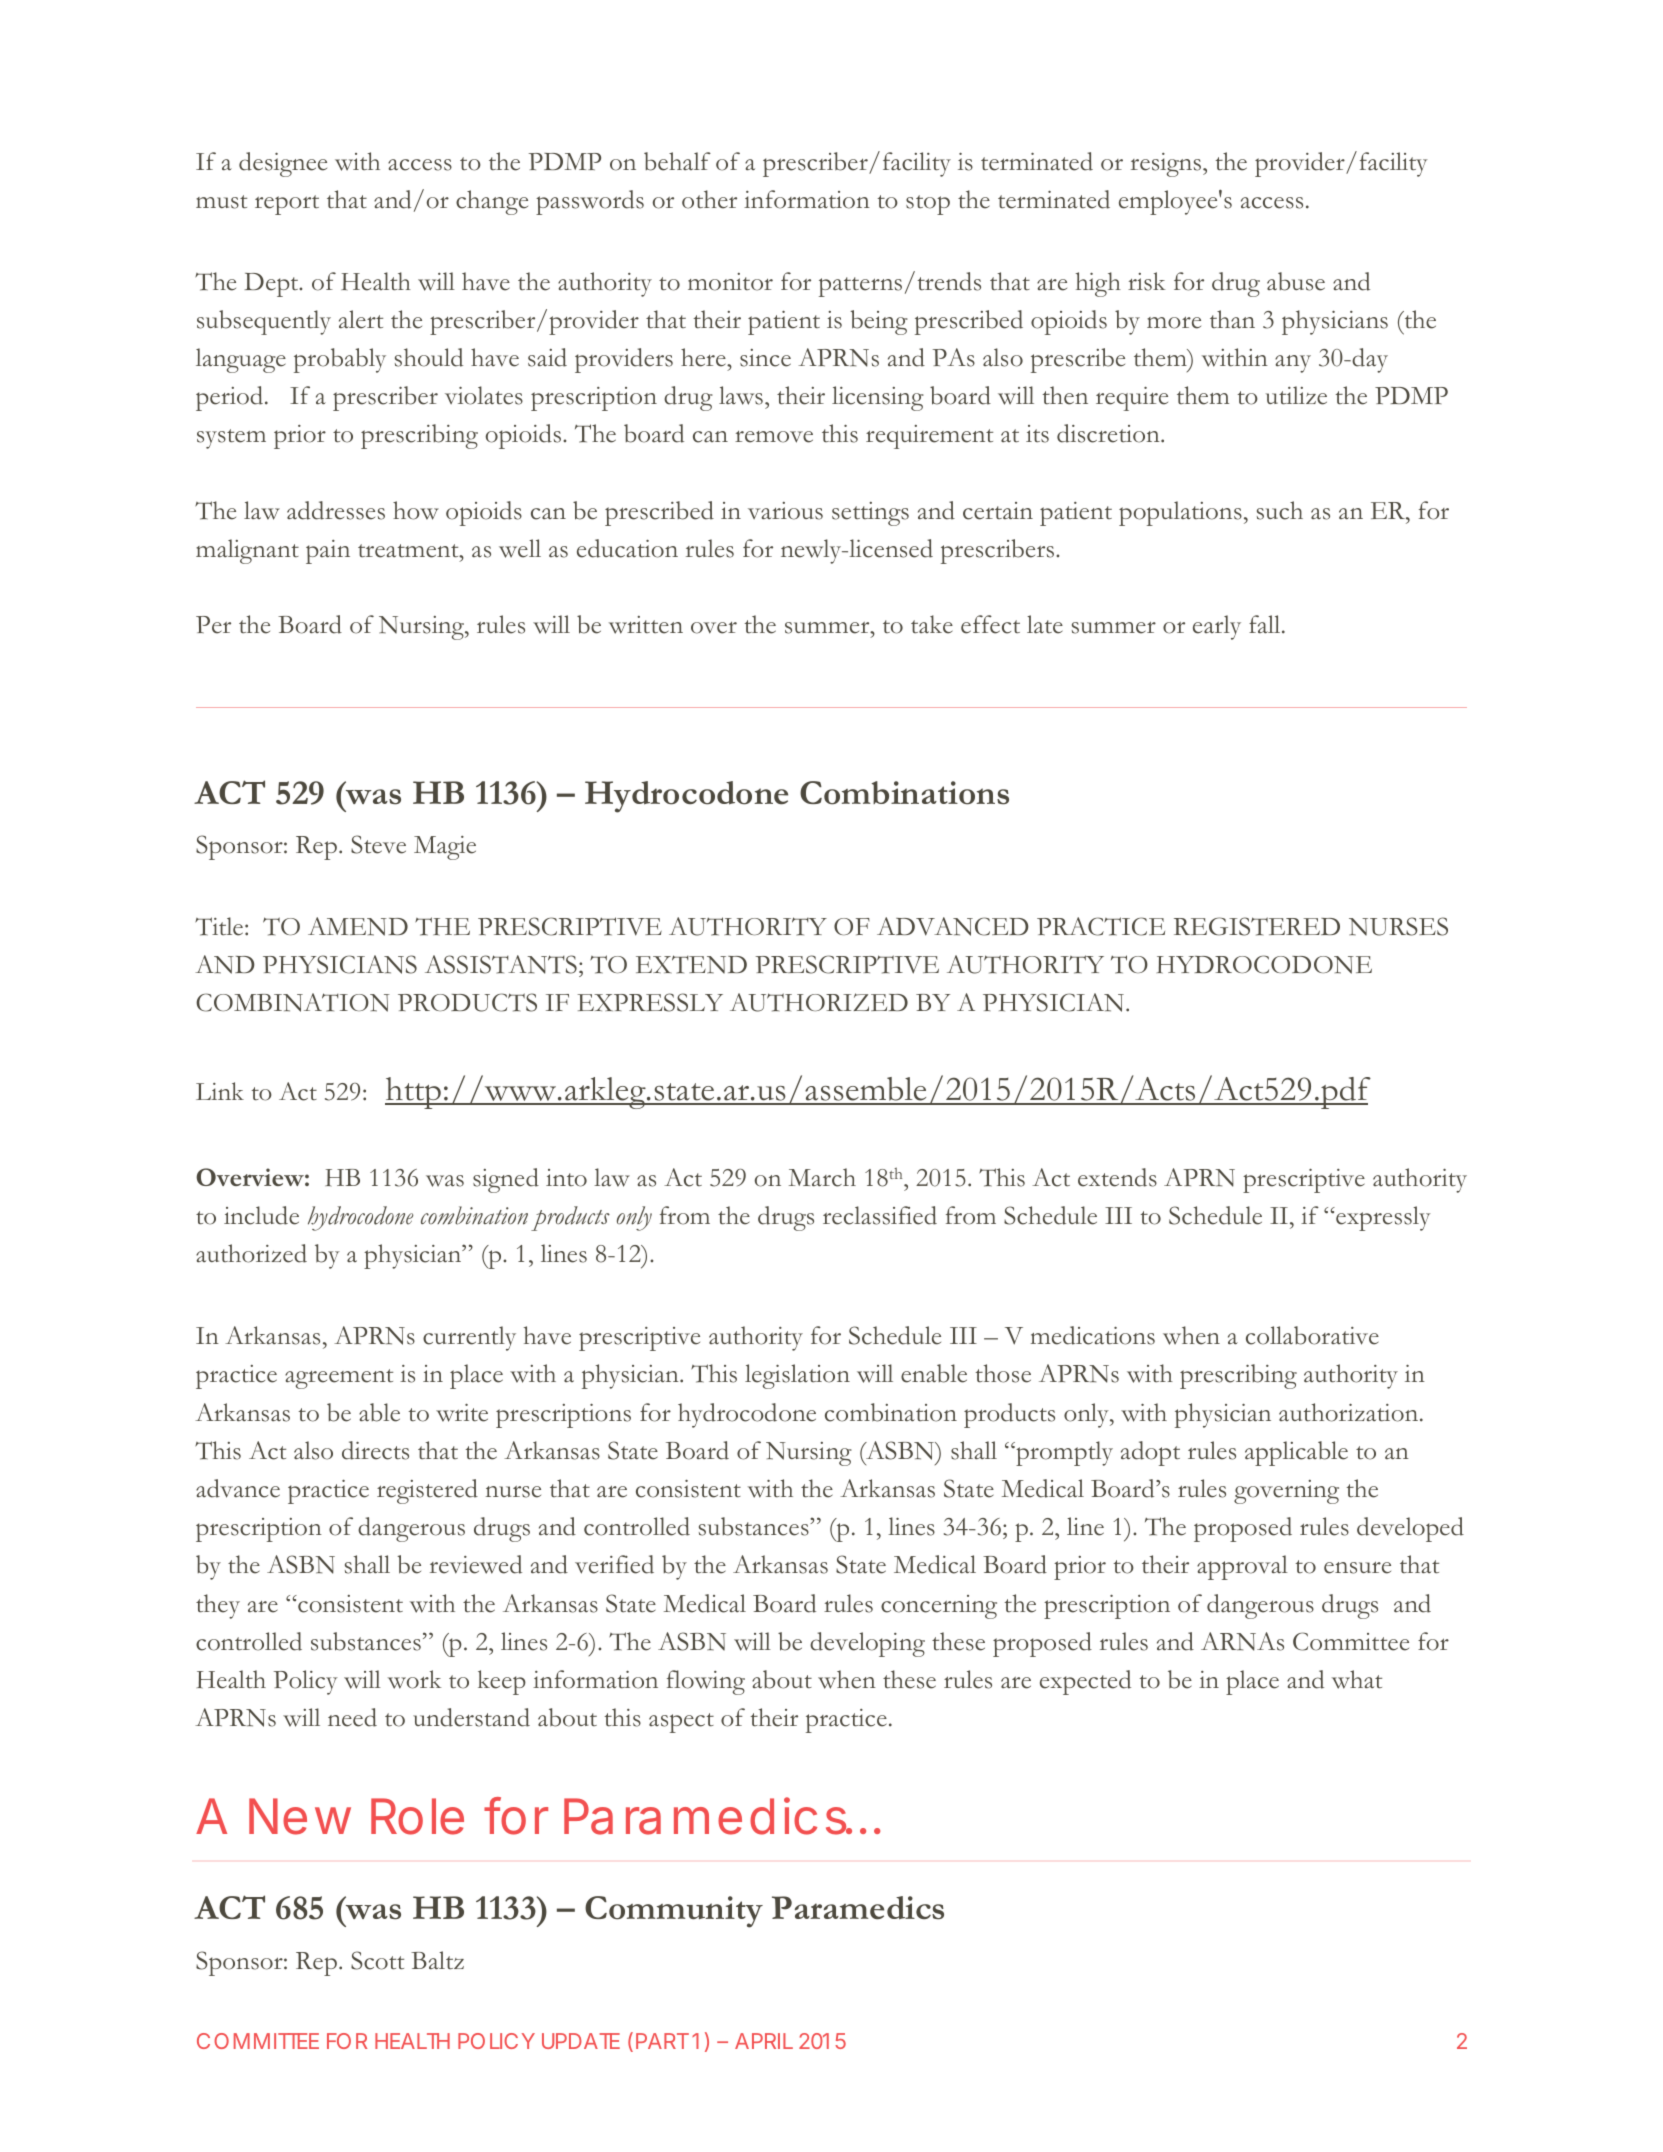 This screenshot has height=2152, width=1663. What do you see at coordinates (1357, 1679) in the screenshot?
I see `what` at bounding box center [1357, 1679].
